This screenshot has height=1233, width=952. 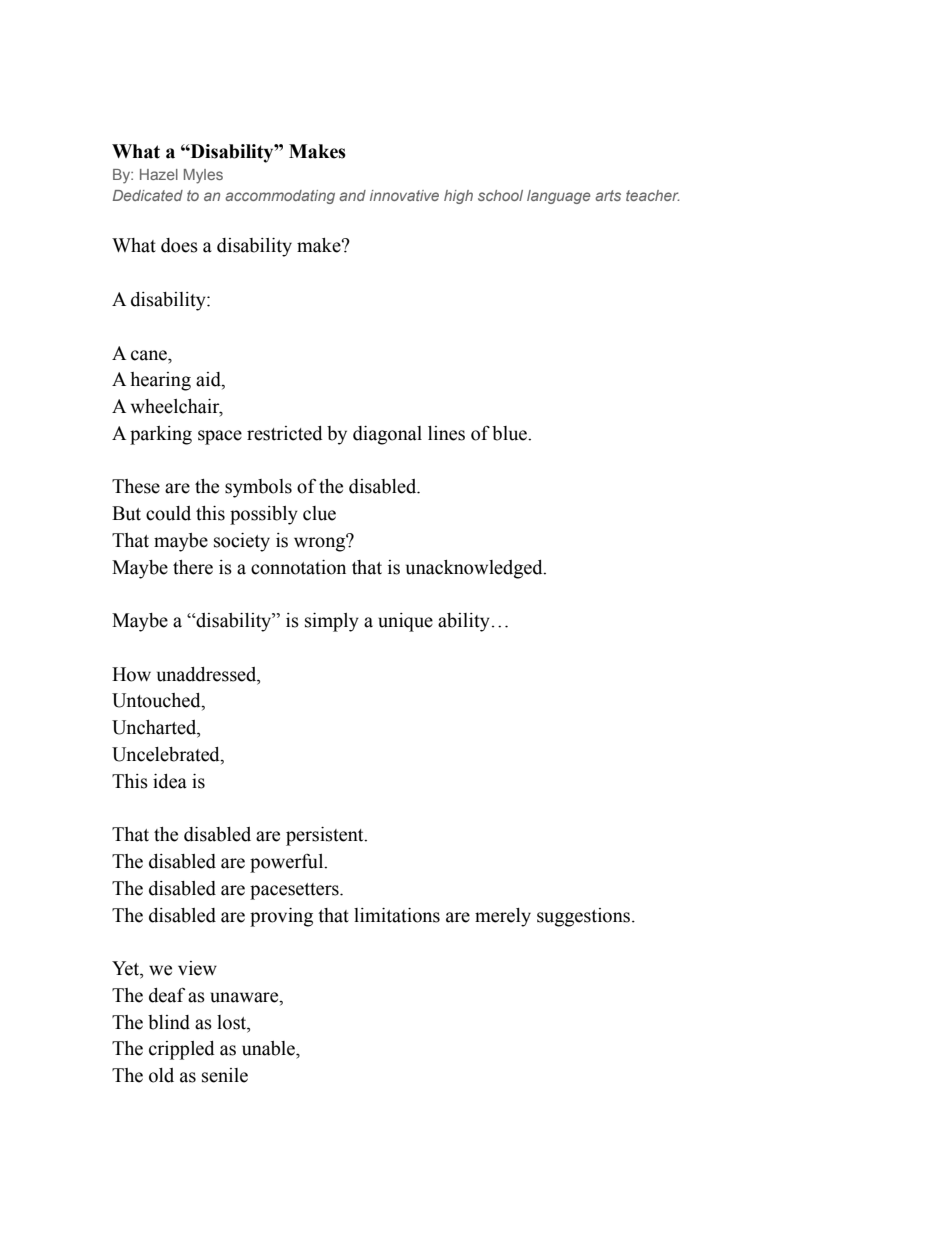 What do you see at coordinates (608, 195) in the screenshot?
I see `arts` at bounding box center [608, 195].
